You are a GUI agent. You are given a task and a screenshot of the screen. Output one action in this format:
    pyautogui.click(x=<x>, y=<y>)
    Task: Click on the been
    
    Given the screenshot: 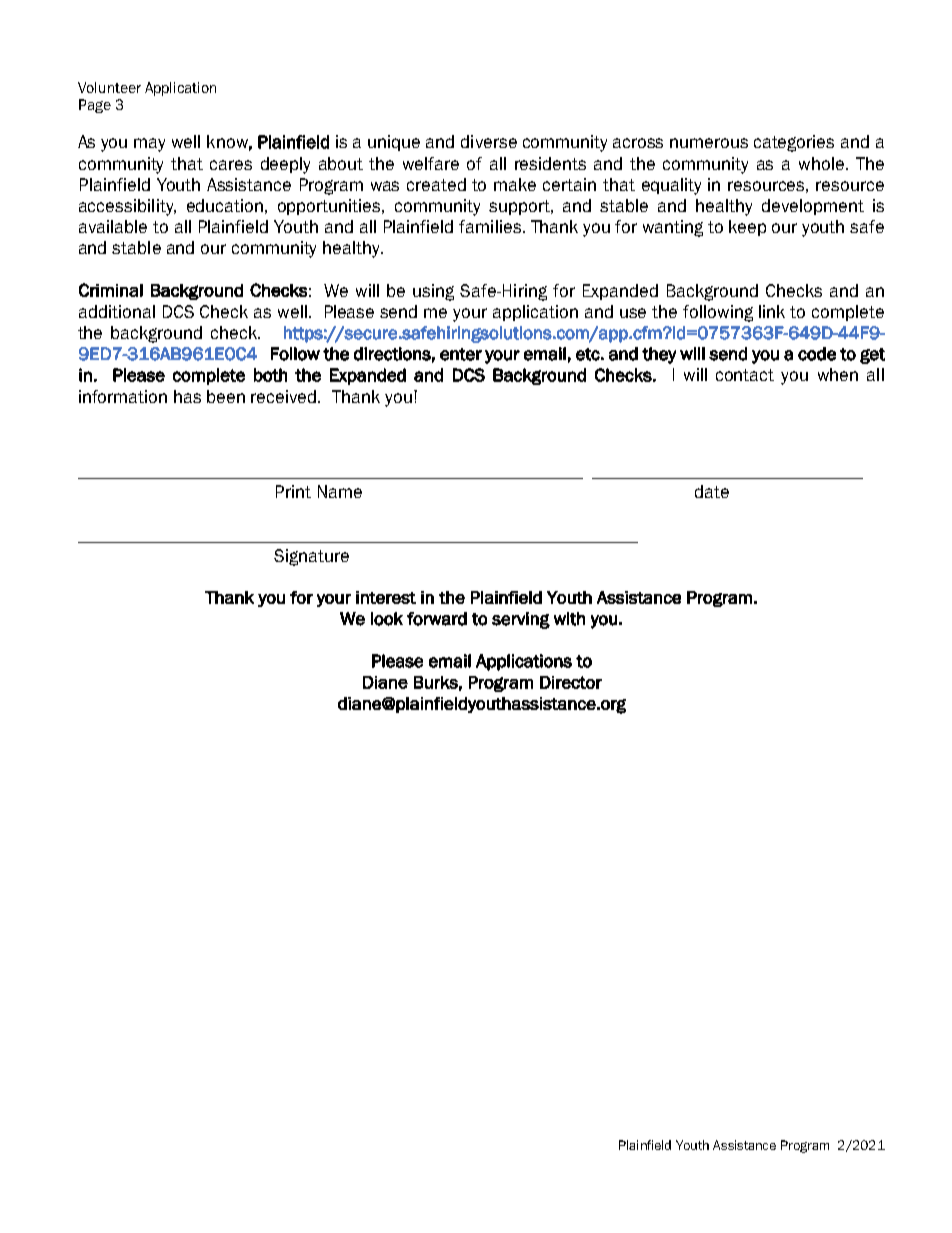 What is the action you would take?
    pyautogui.click(x=226, y=396)
